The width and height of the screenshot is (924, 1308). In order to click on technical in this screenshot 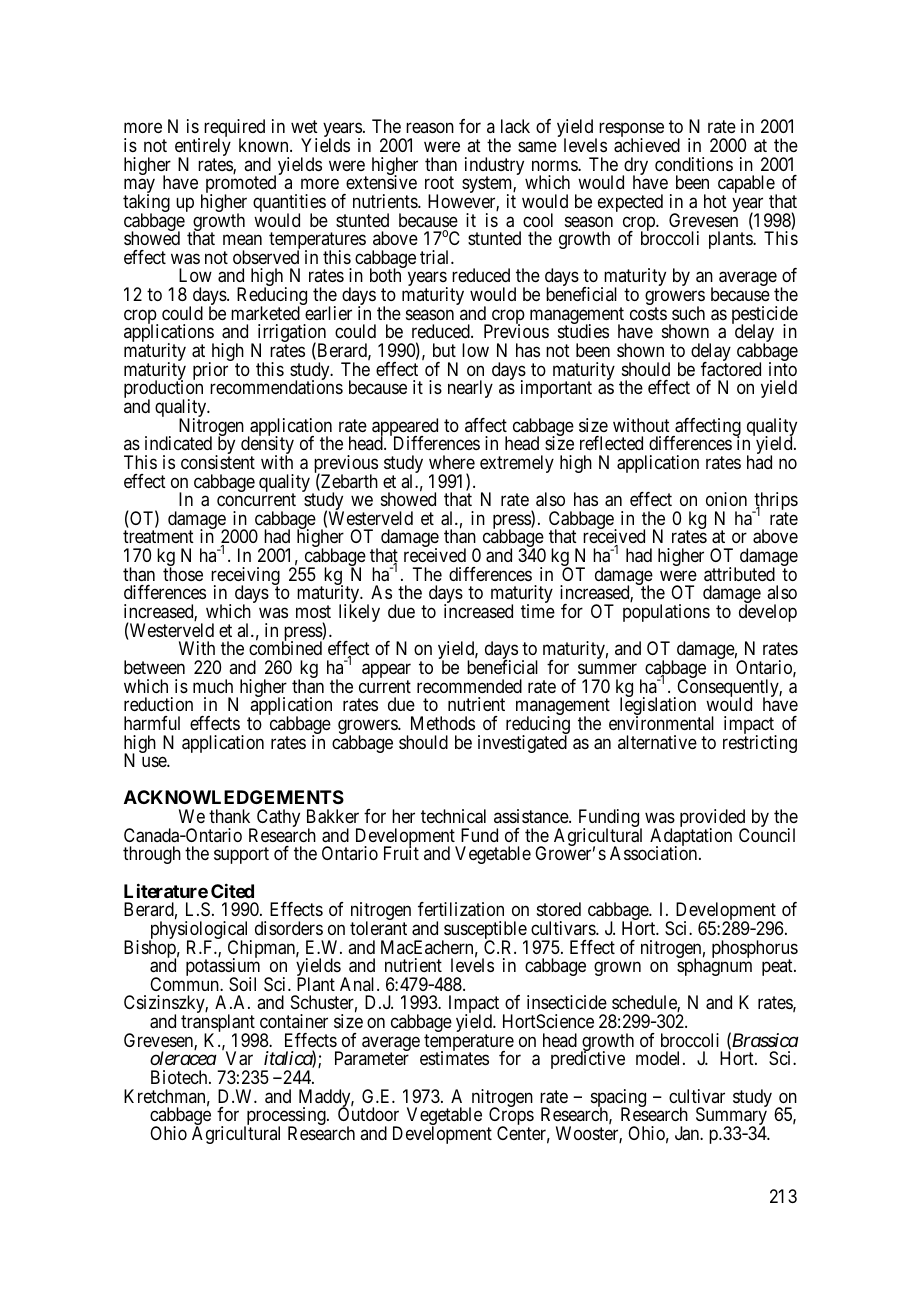, I will do `click(453, 816)`.
